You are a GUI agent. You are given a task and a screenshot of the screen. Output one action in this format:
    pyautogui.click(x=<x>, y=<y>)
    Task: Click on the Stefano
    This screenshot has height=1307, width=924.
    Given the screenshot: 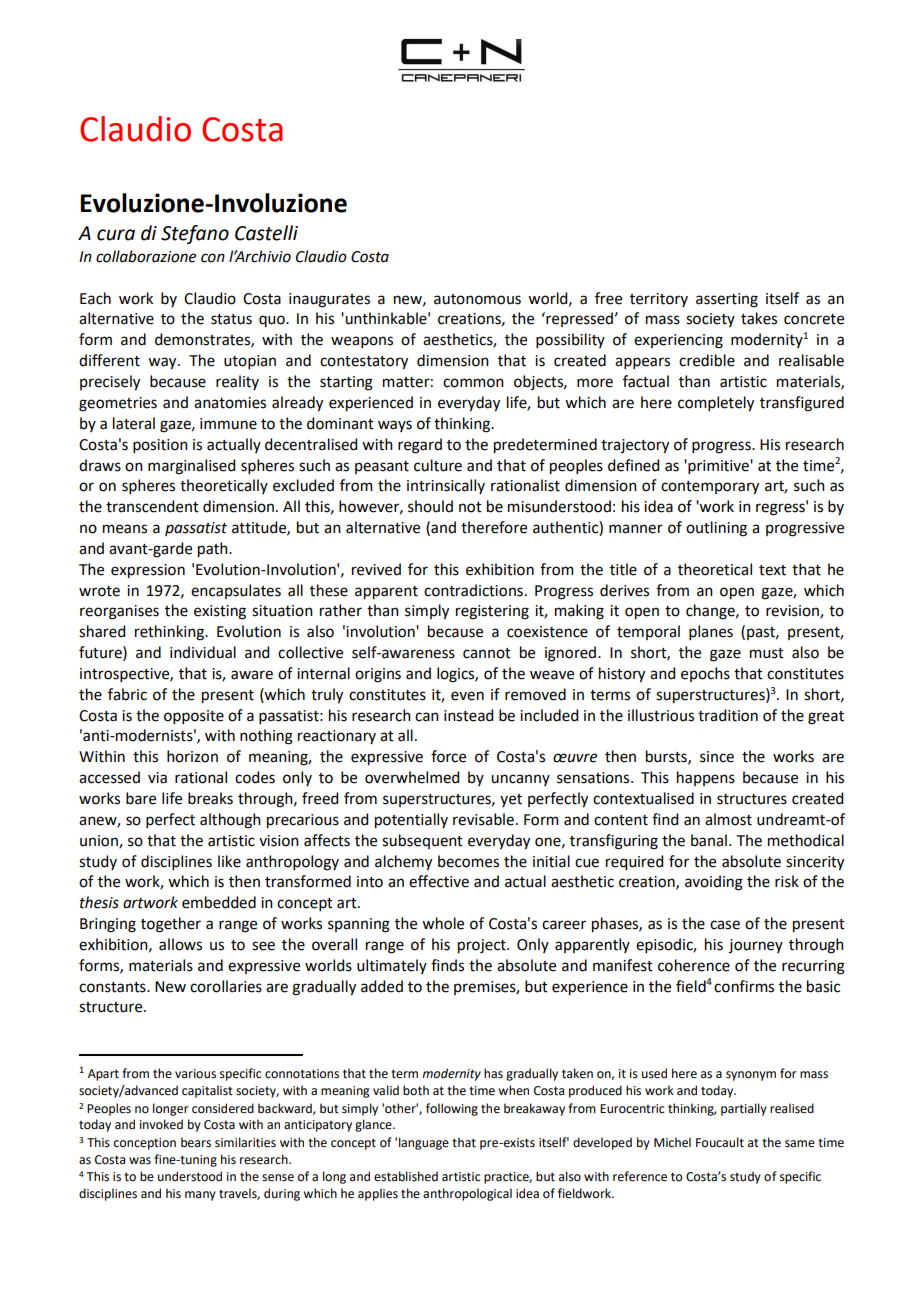 What is the action you would take?
    pyautogui.click(x=195, y=234)
